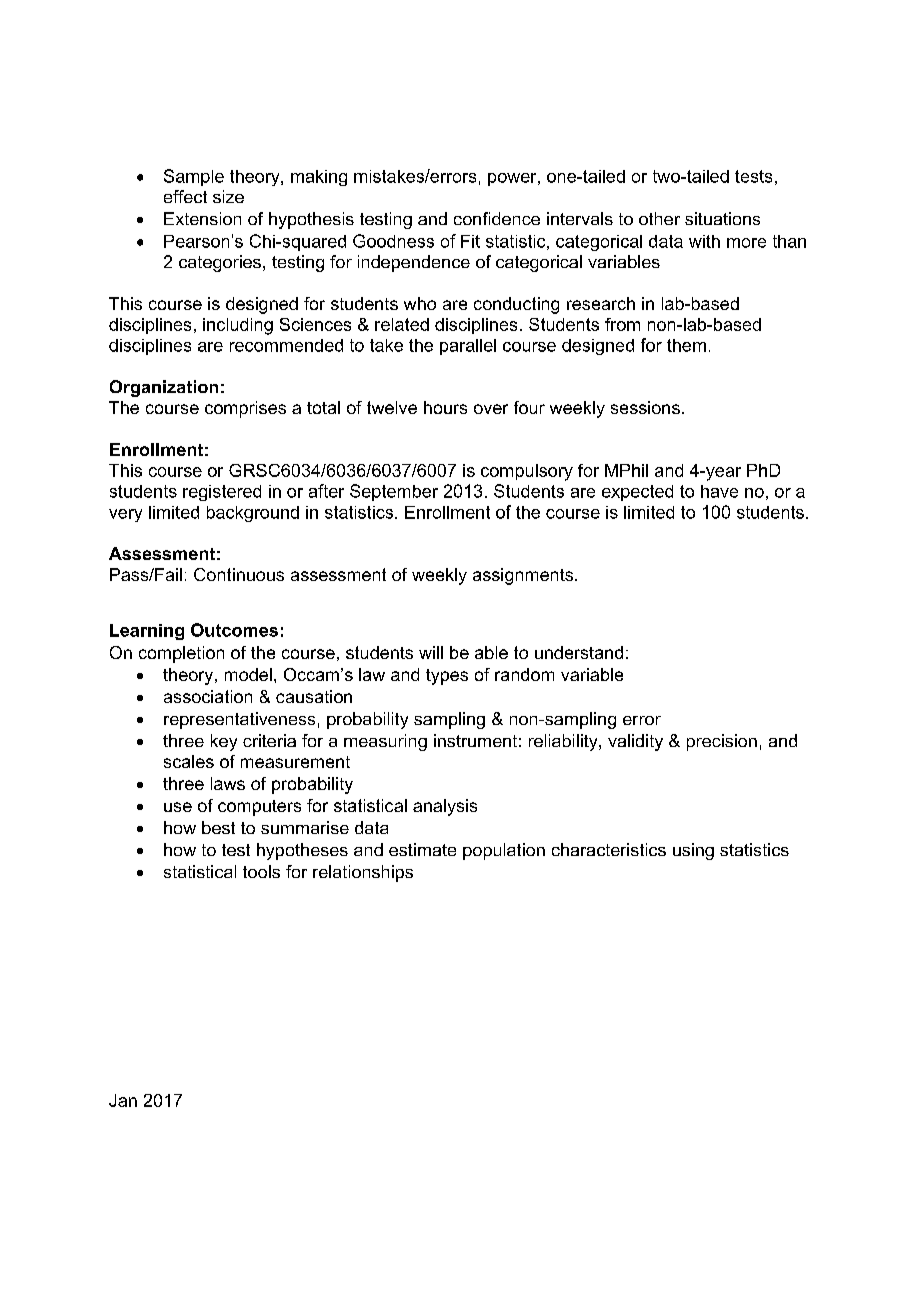 This document has width=924, height=1308. I want to click on Extension, so click(202, 218).
